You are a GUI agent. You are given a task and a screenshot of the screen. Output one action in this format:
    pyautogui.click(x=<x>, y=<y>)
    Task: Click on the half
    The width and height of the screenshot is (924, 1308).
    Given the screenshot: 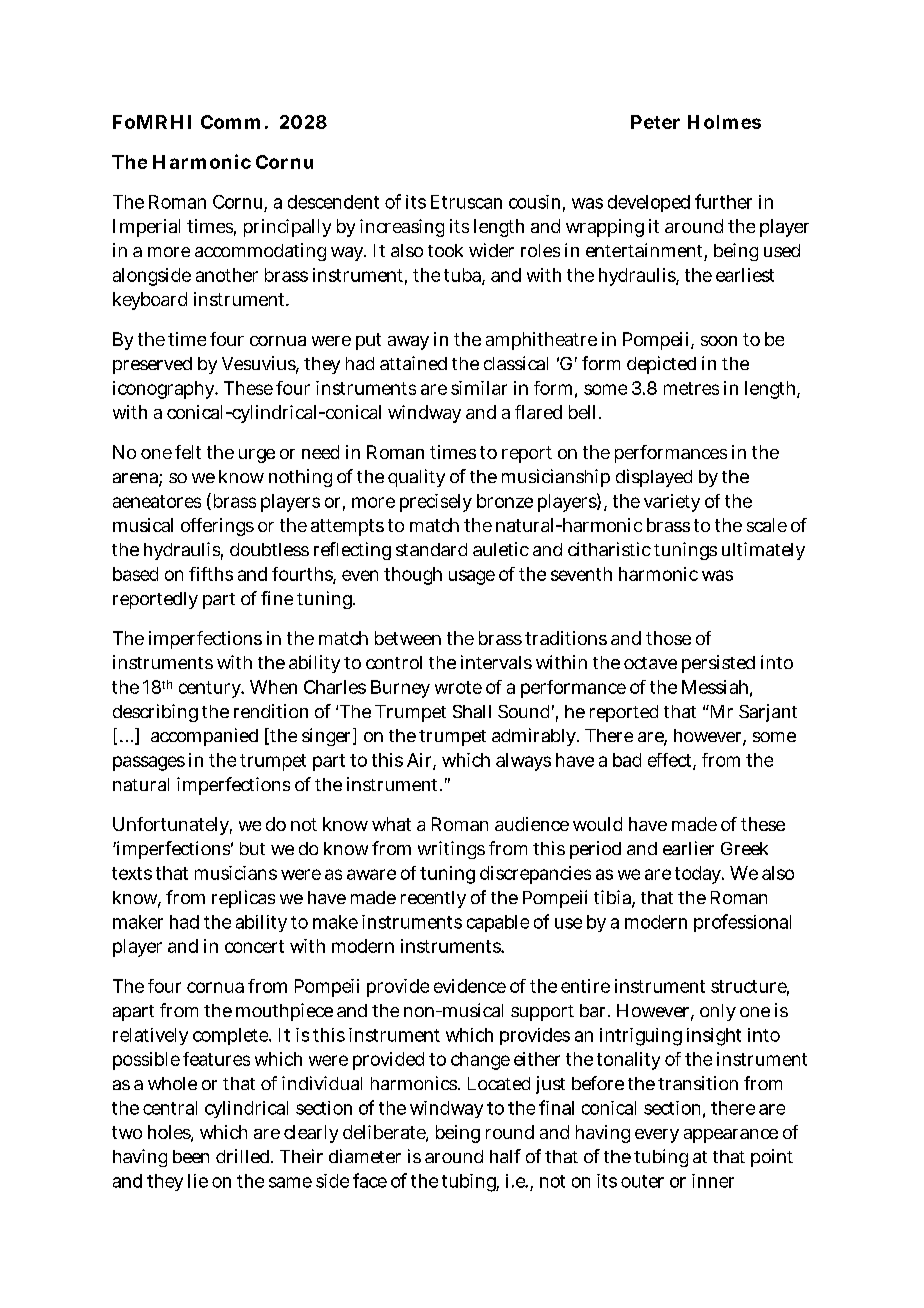 What is the action you would take?
    pyautogui.click(x=505, y=1156)
